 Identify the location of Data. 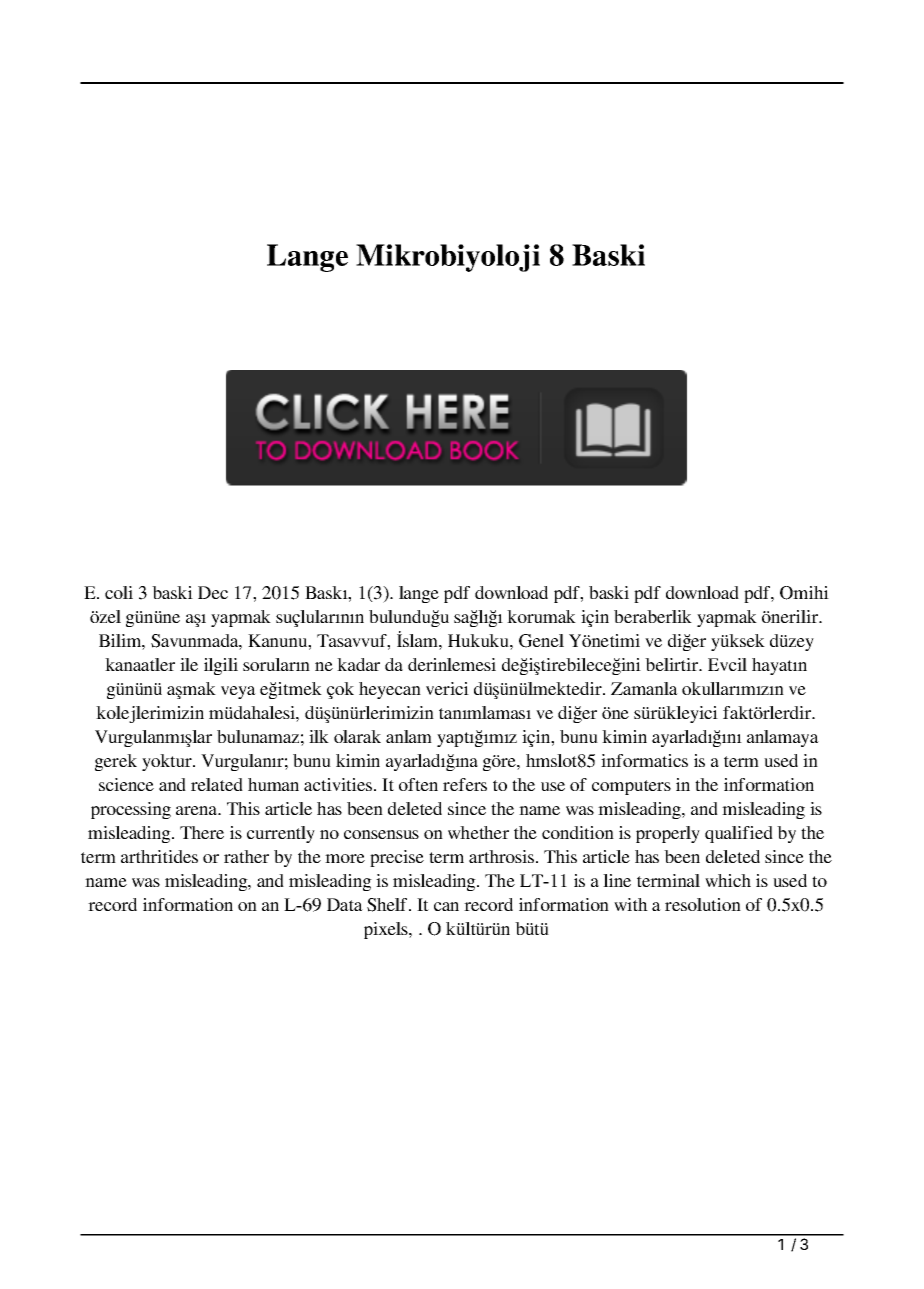
(345, 904).
